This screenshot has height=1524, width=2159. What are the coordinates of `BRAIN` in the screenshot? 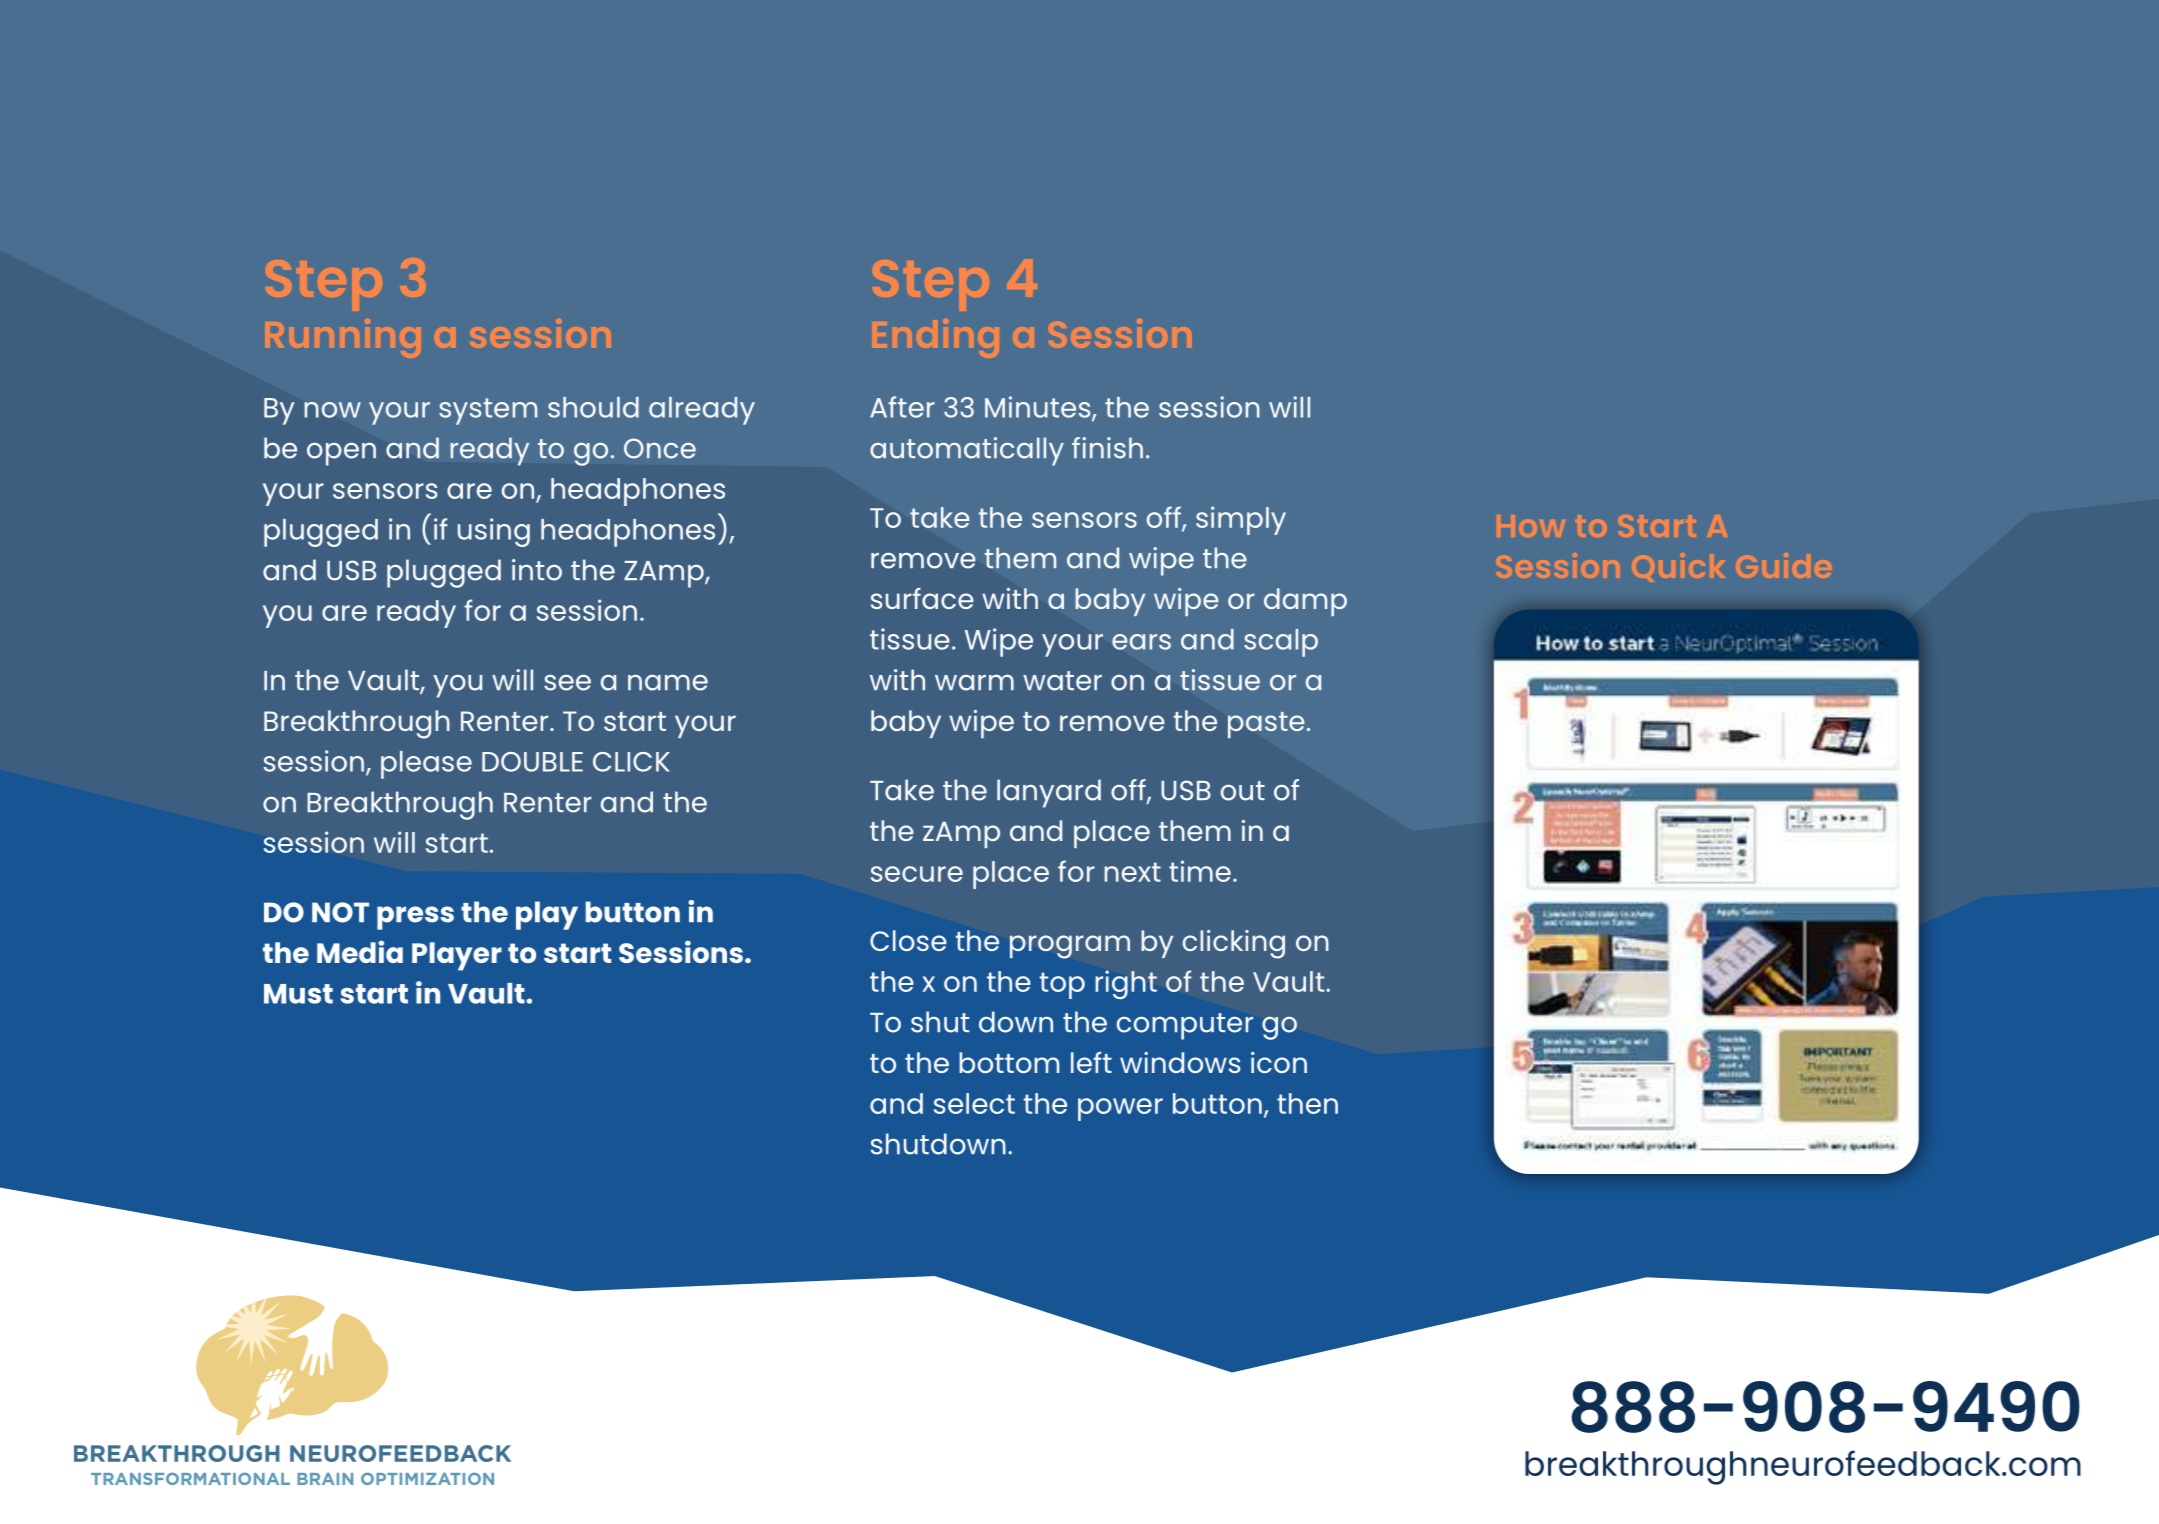 It's located at (325, 1479).
